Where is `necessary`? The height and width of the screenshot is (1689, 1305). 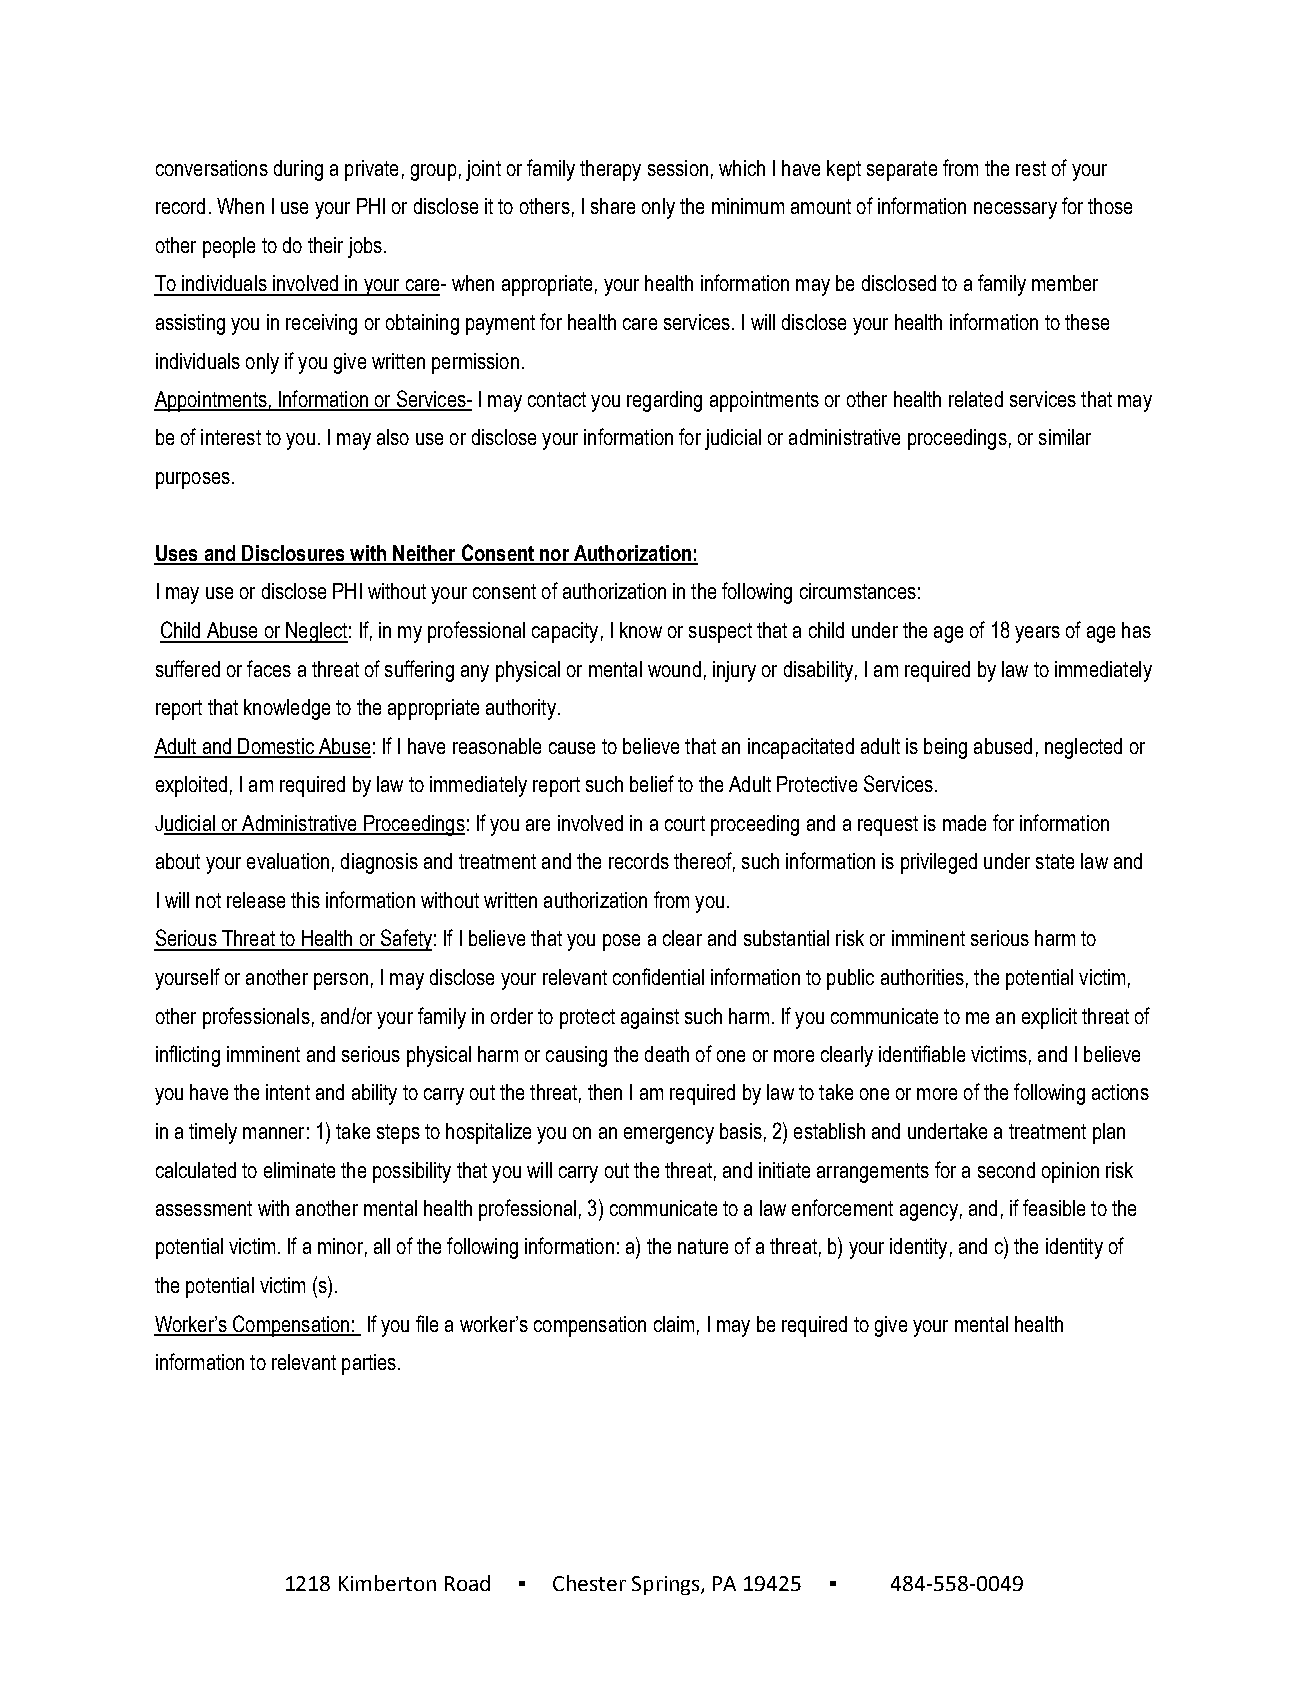
necessary is located at coordinates (1015, 210).
